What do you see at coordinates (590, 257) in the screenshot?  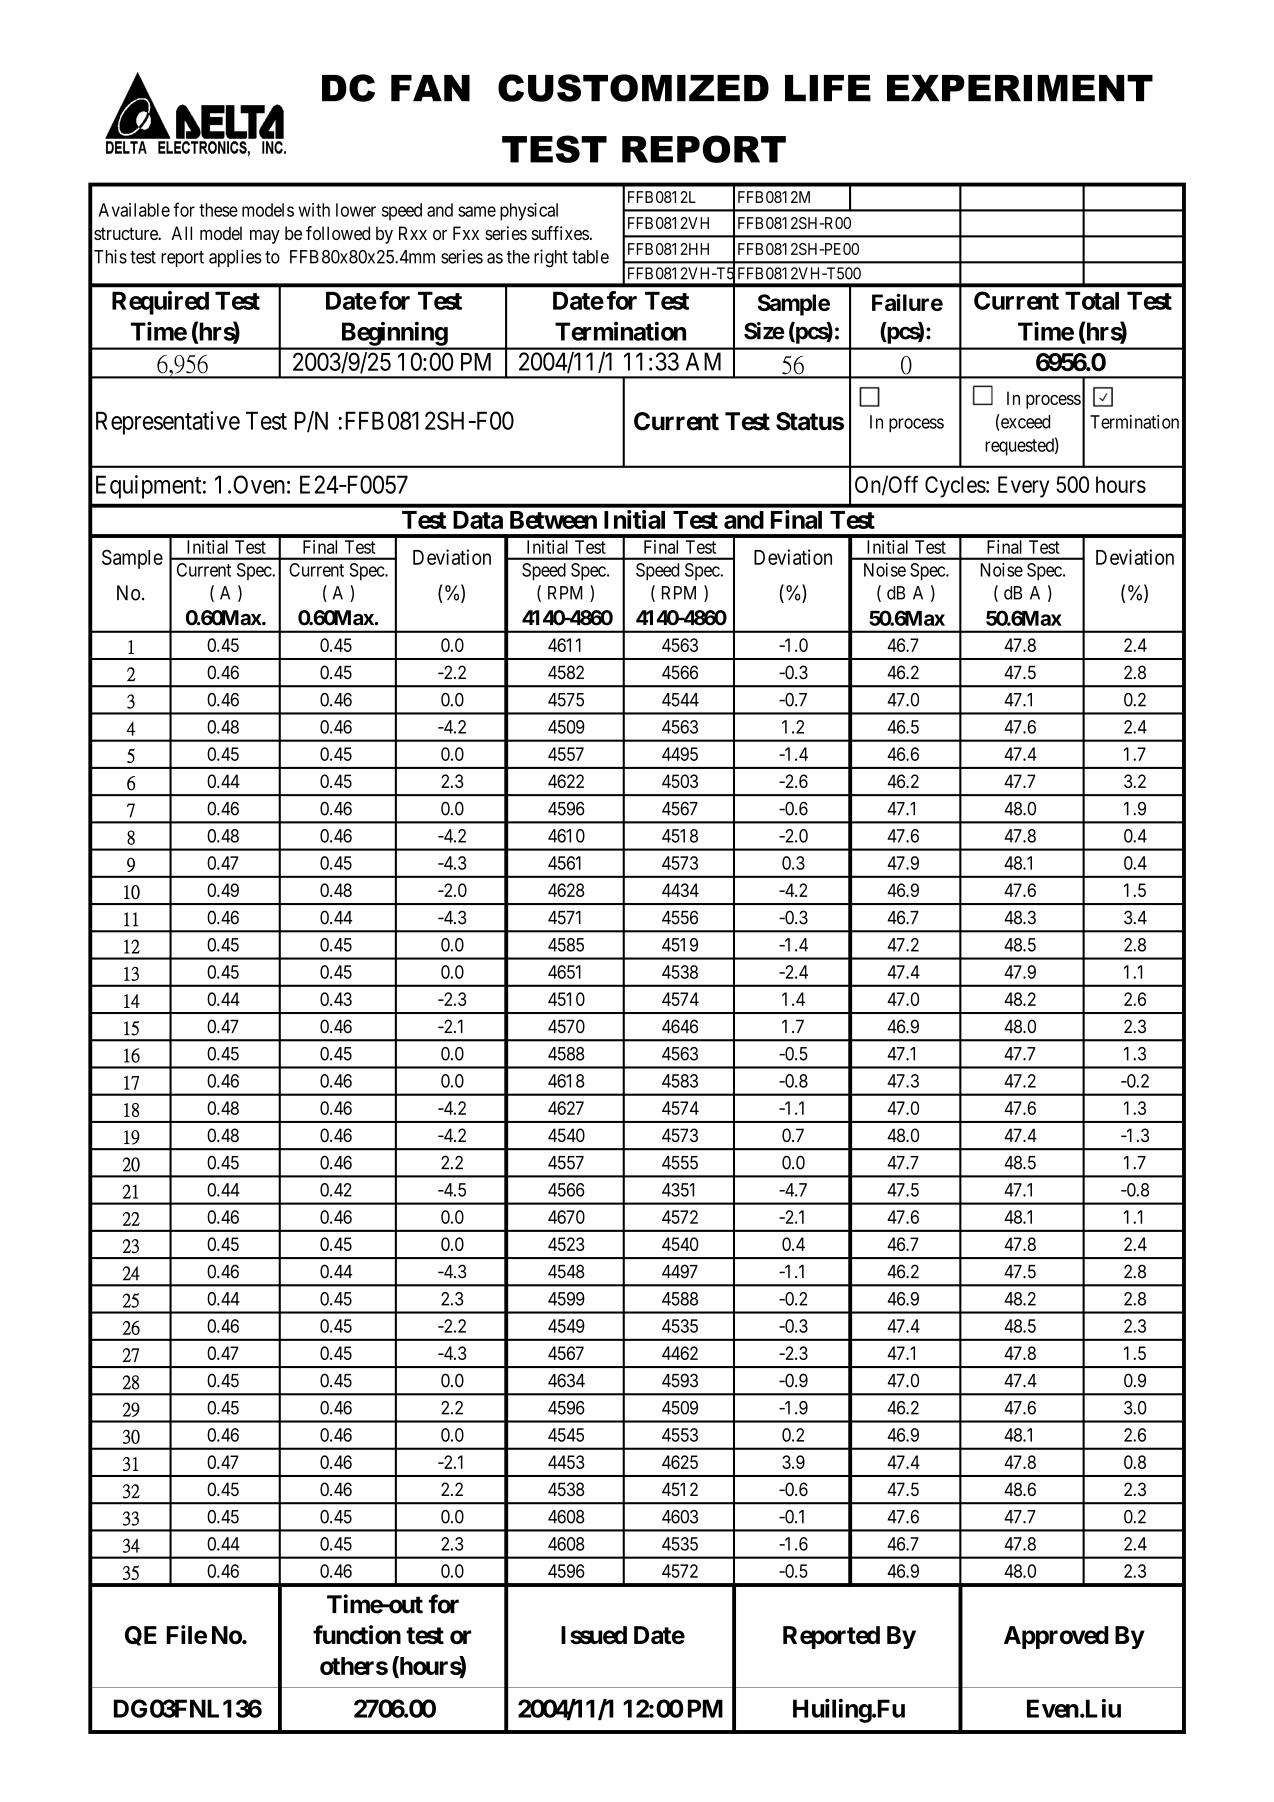 I see `table` at bounding box center [590, 257].
